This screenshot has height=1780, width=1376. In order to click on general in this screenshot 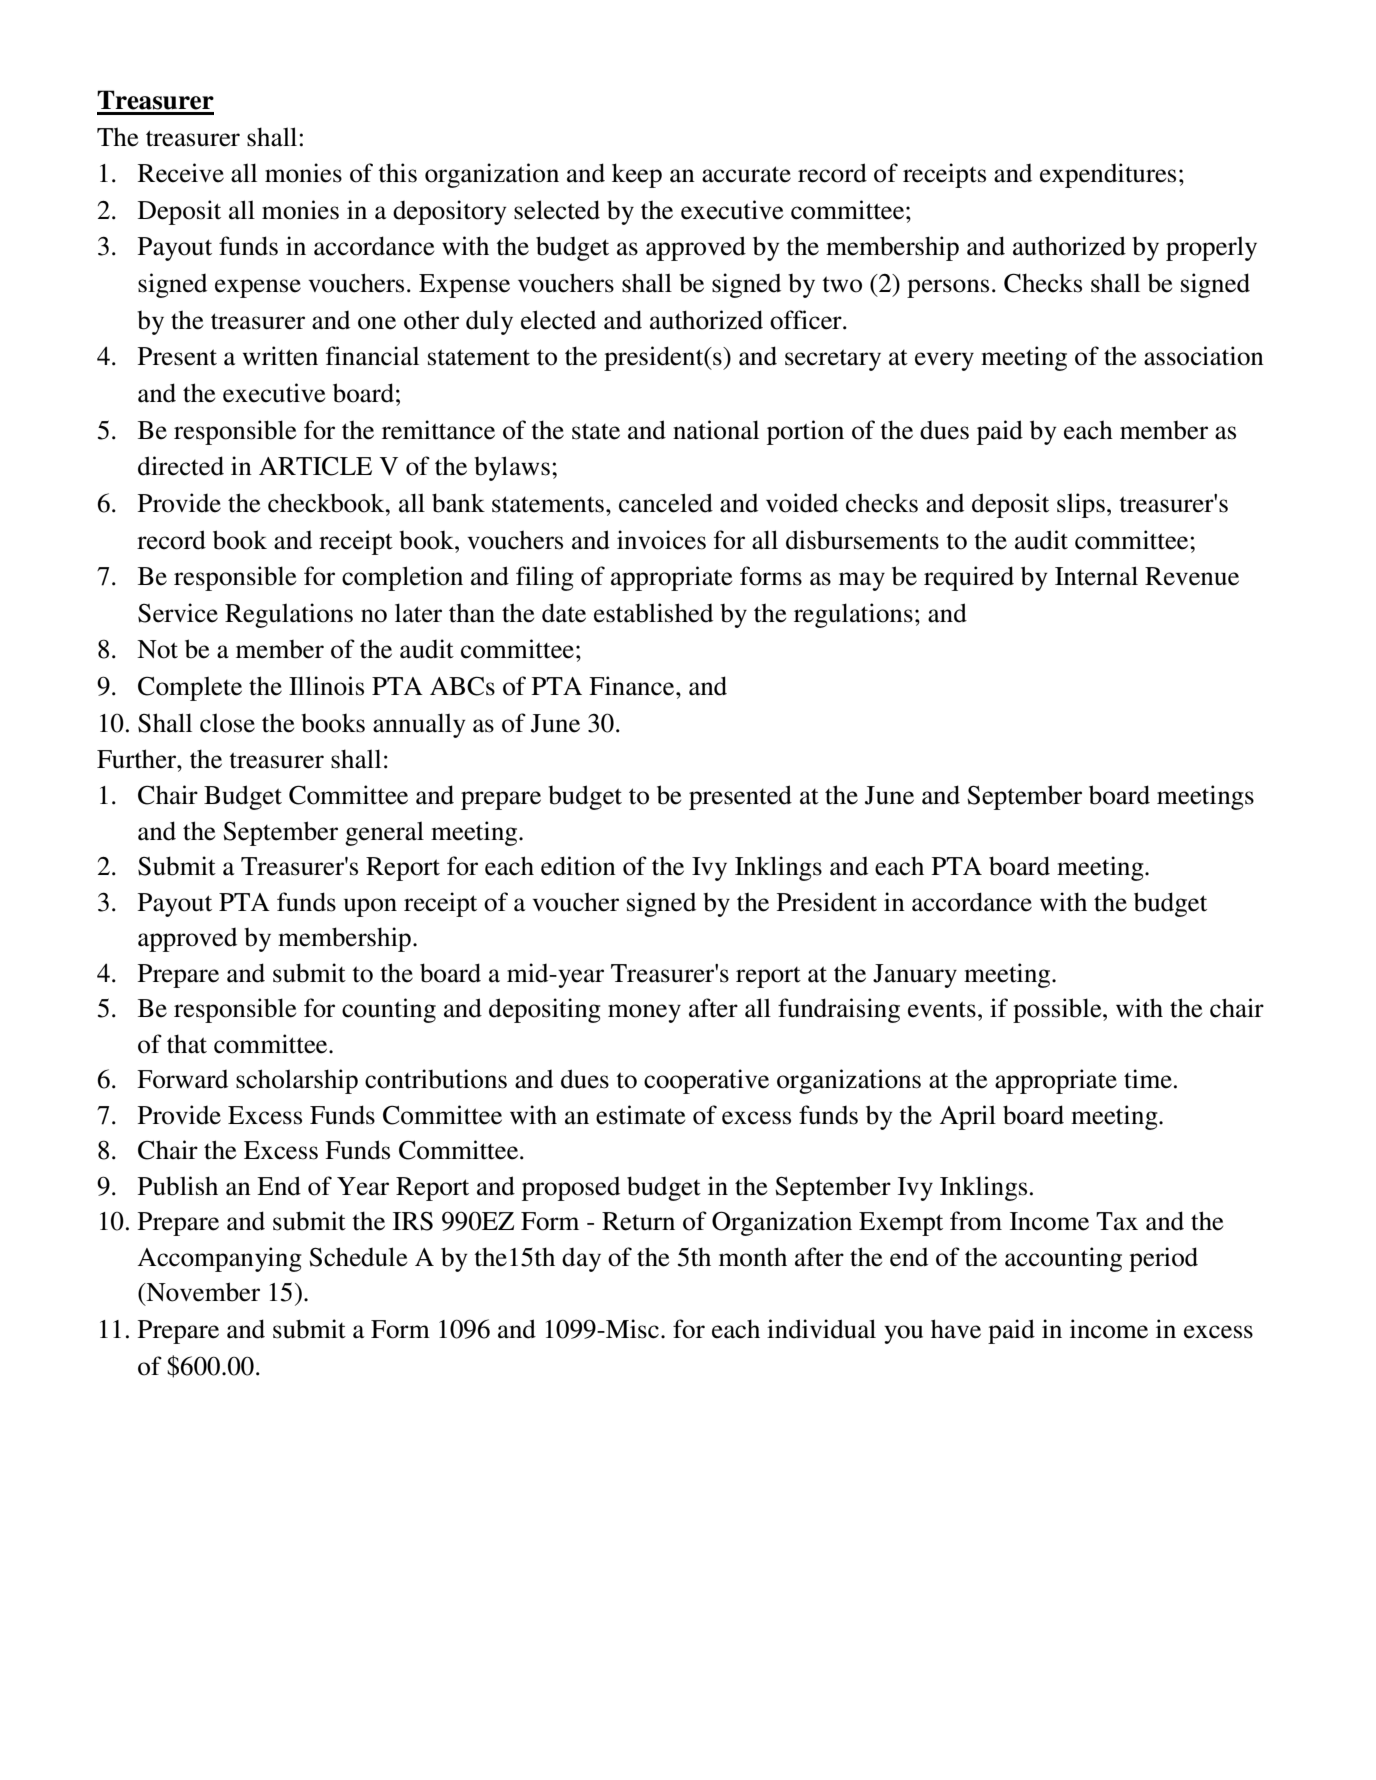, I will do `click(384, 833)`.
